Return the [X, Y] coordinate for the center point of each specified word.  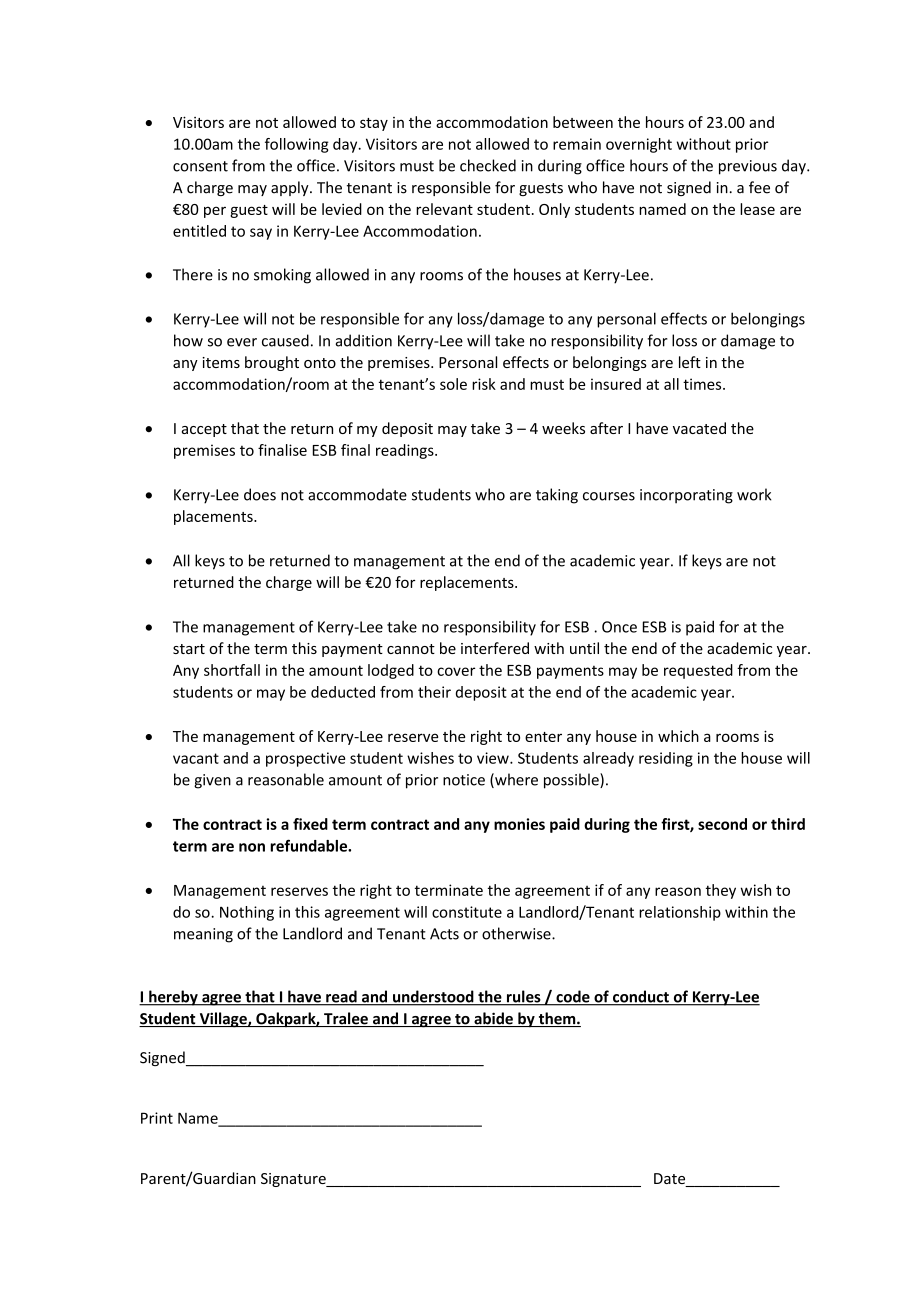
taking [557, 496]
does [260, 494]
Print [157, 1118]
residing [666, 759]
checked [488, 165]
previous [748, 167]
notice [464, 780]
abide [493, 1019]
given [212, 781]
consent [200, 166]
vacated [699, 428]
